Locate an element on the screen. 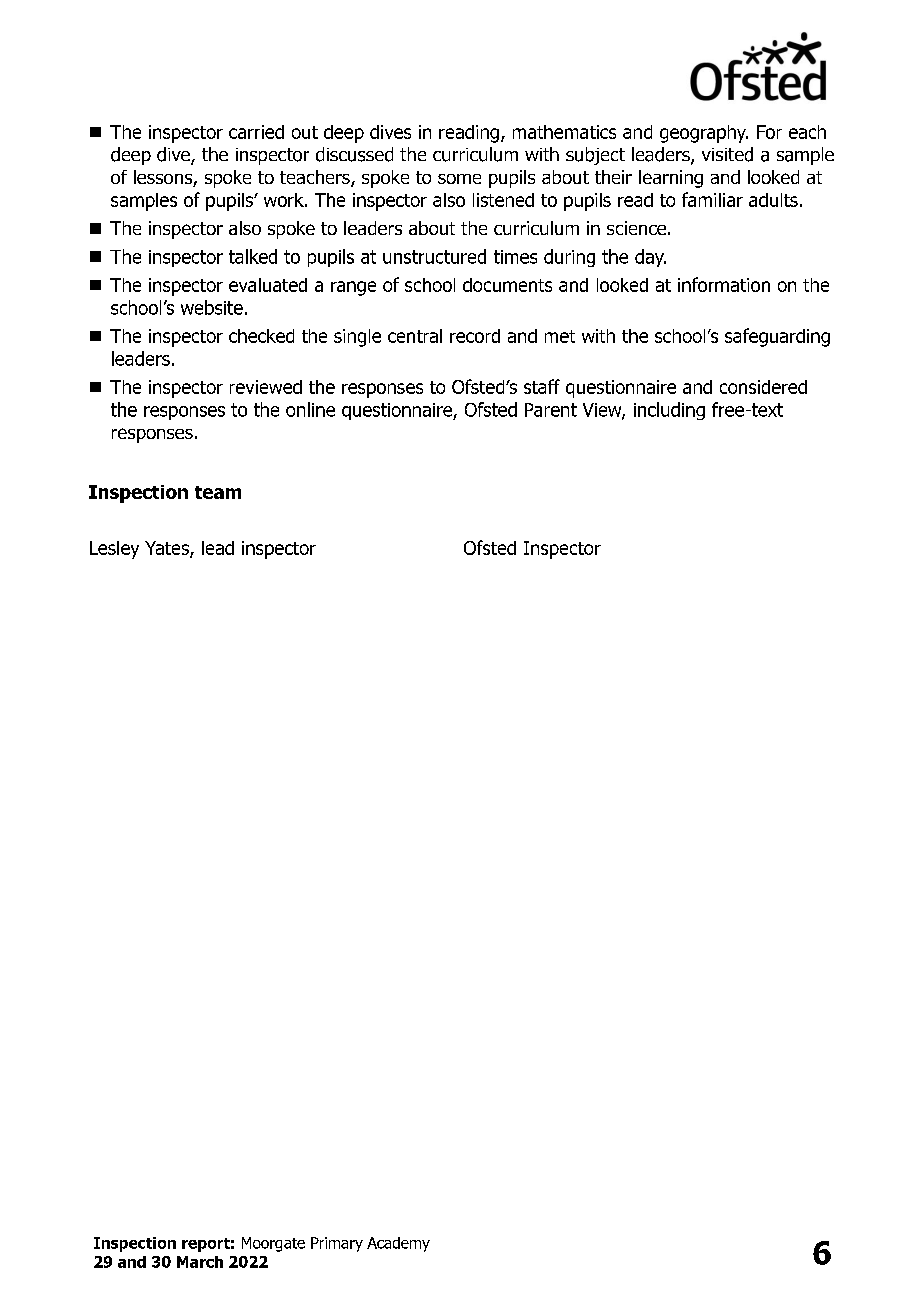  Parent is located at coordinates (551, 410).
